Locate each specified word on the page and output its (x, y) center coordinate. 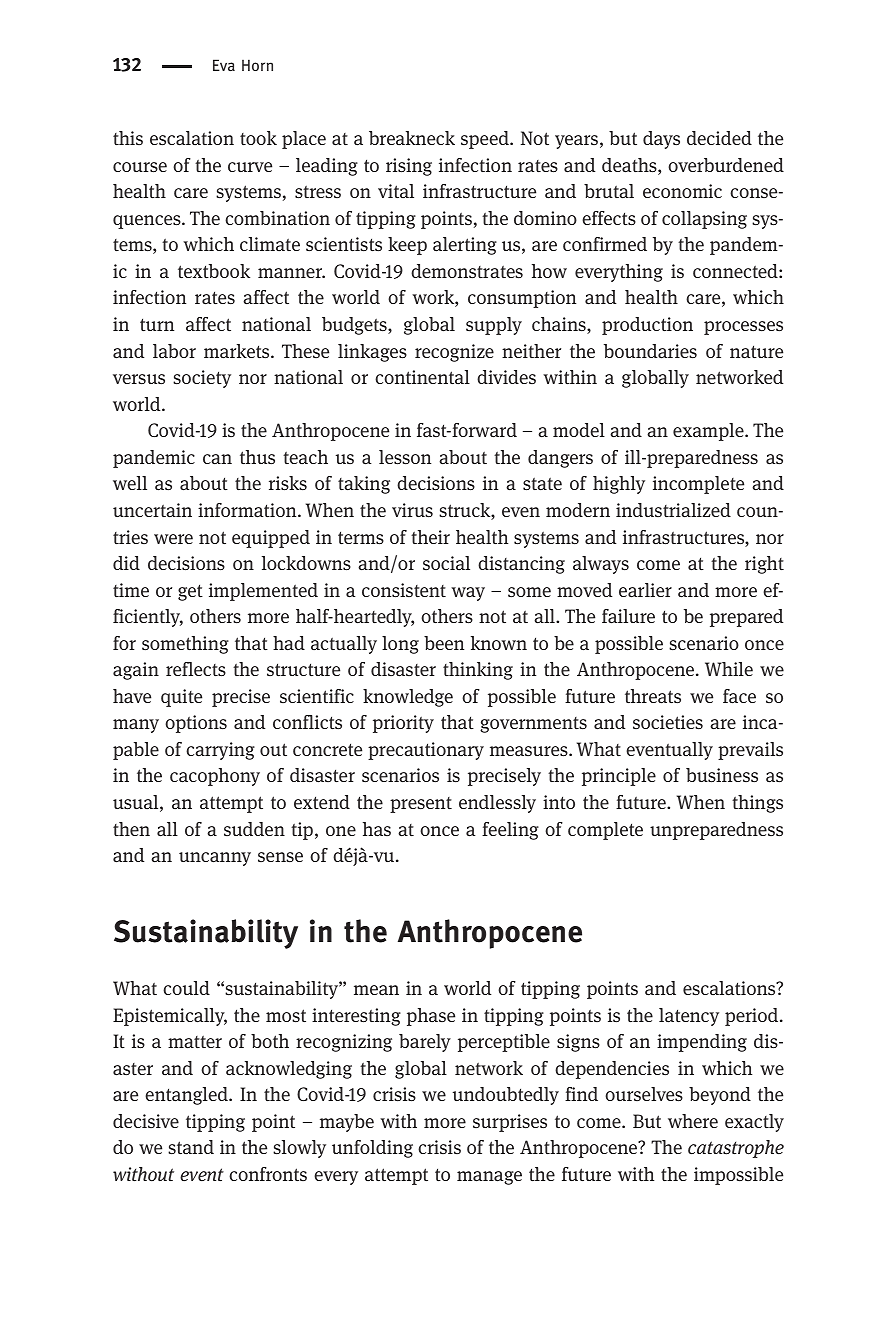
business (722, 775)
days (661, 140)
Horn (257, 65)
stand (191, 1147)
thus (257, 457)
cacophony (215, 777)
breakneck (412, 138)
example (709, 432)
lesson (405, 457)
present (421, 805)
